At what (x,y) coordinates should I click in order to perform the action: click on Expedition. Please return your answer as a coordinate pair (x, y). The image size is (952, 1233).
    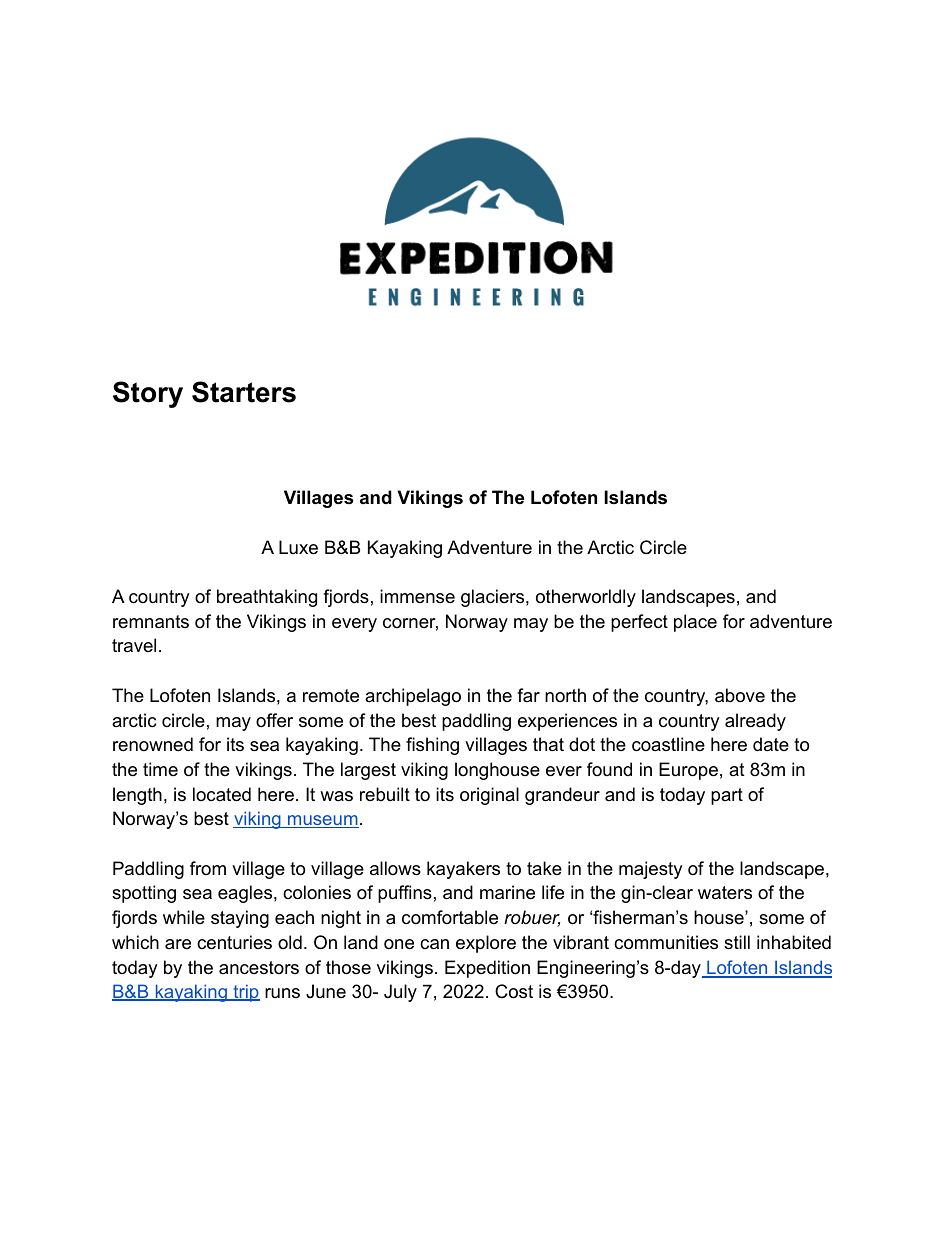
    Looking at the image, I should click on (487, 969).
